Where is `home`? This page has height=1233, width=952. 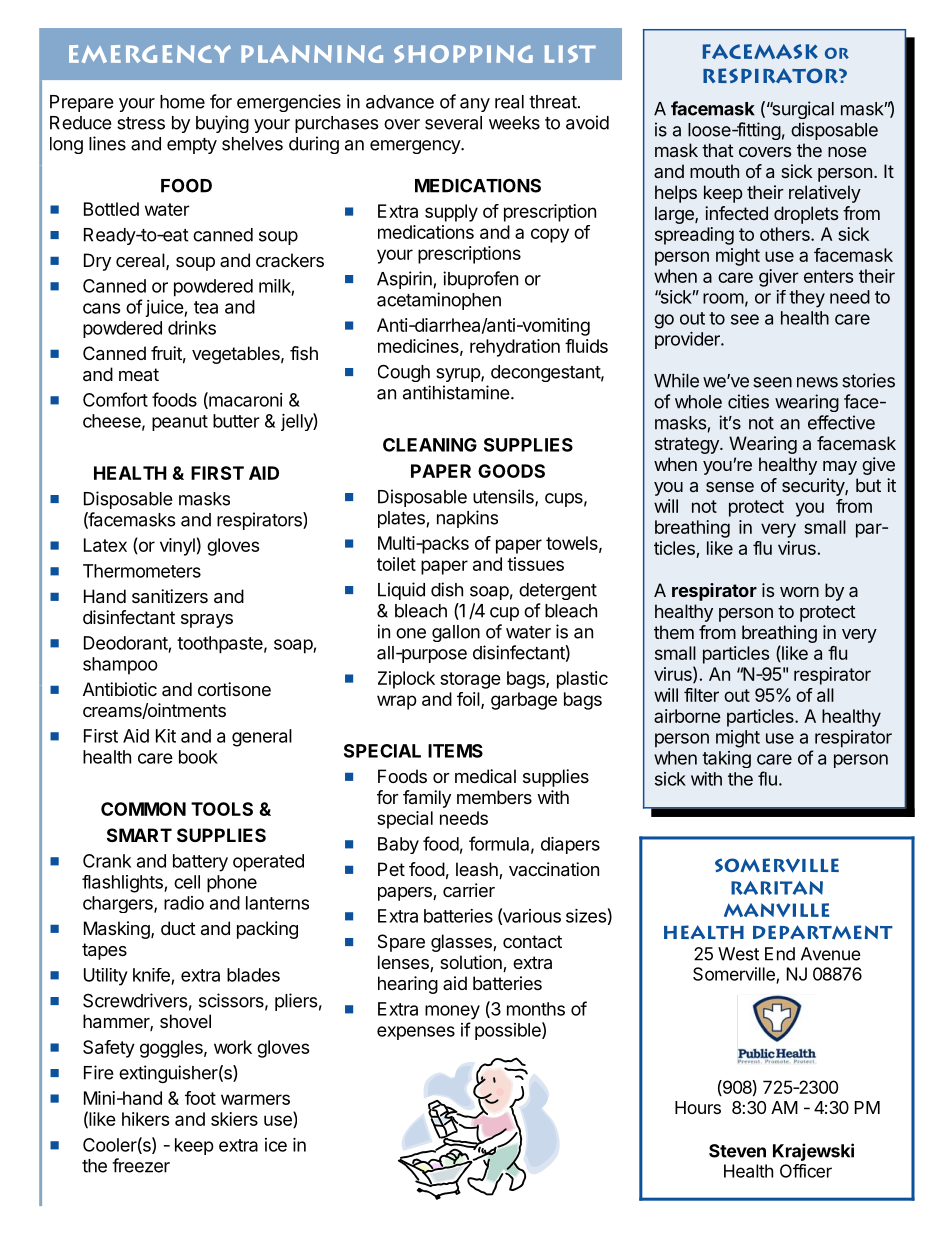
home is located at coordinates (182, 102).
